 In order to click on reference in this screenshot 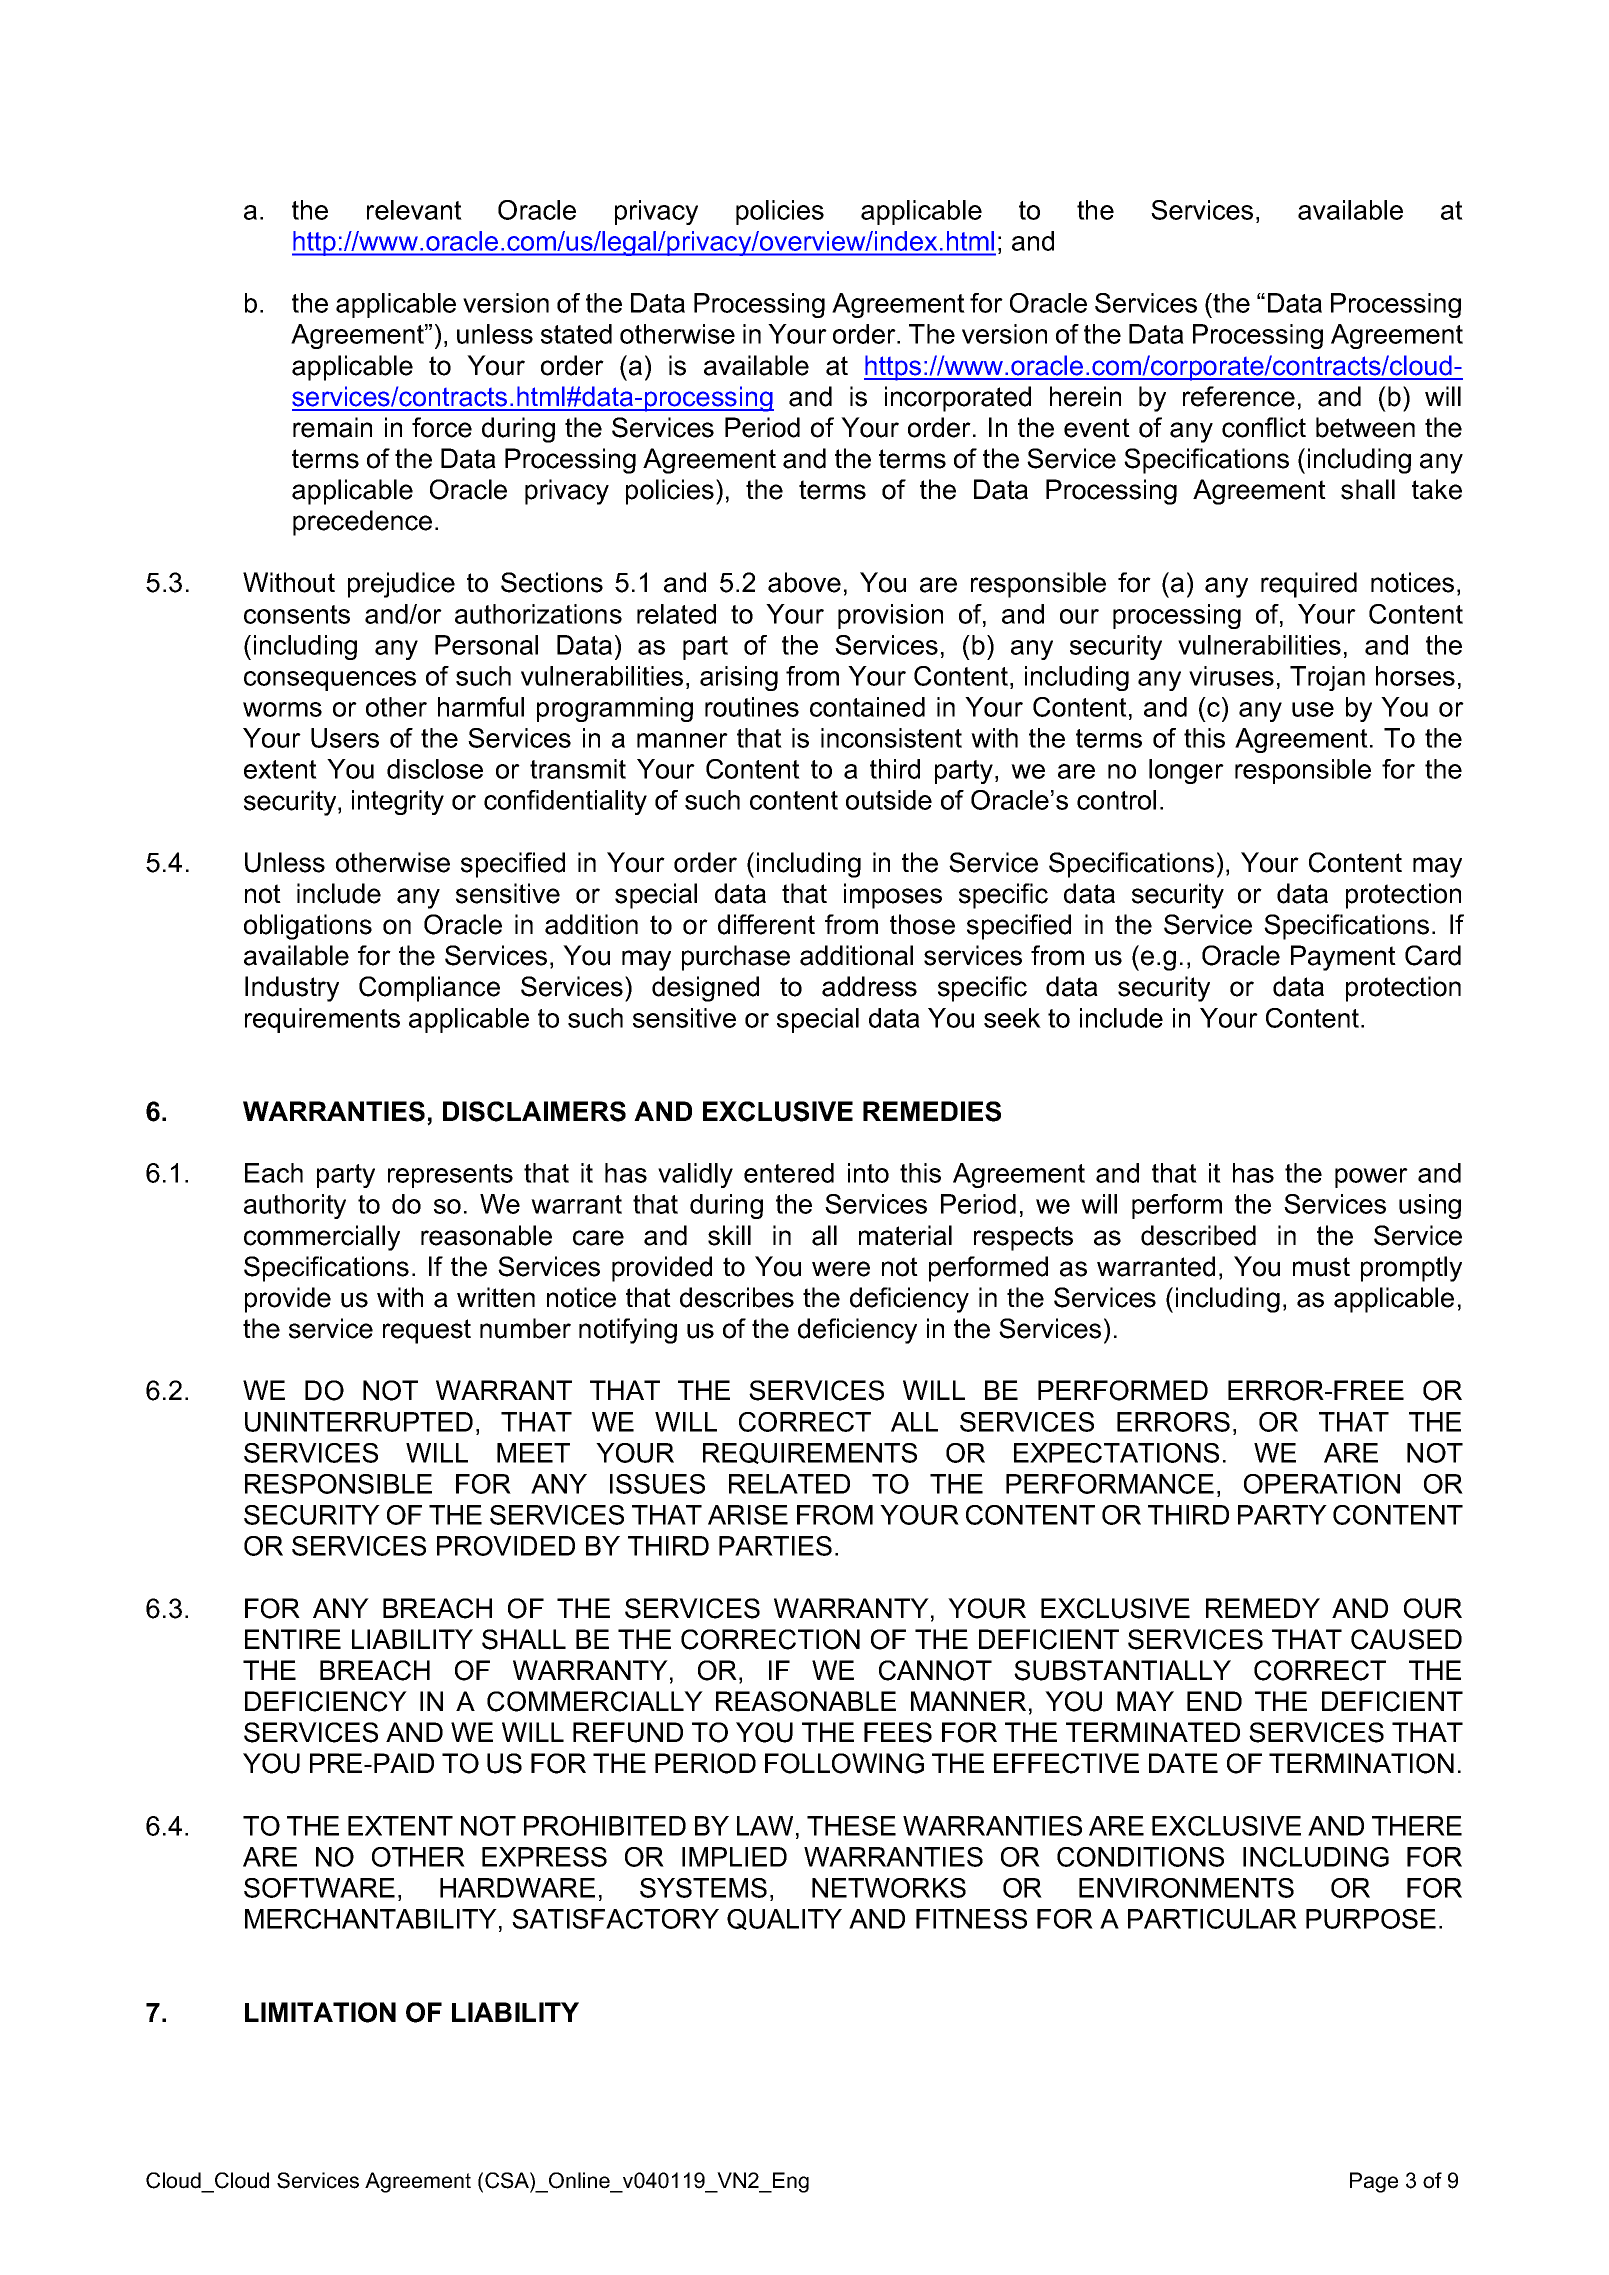, I will do `click(1239, 396)`.
